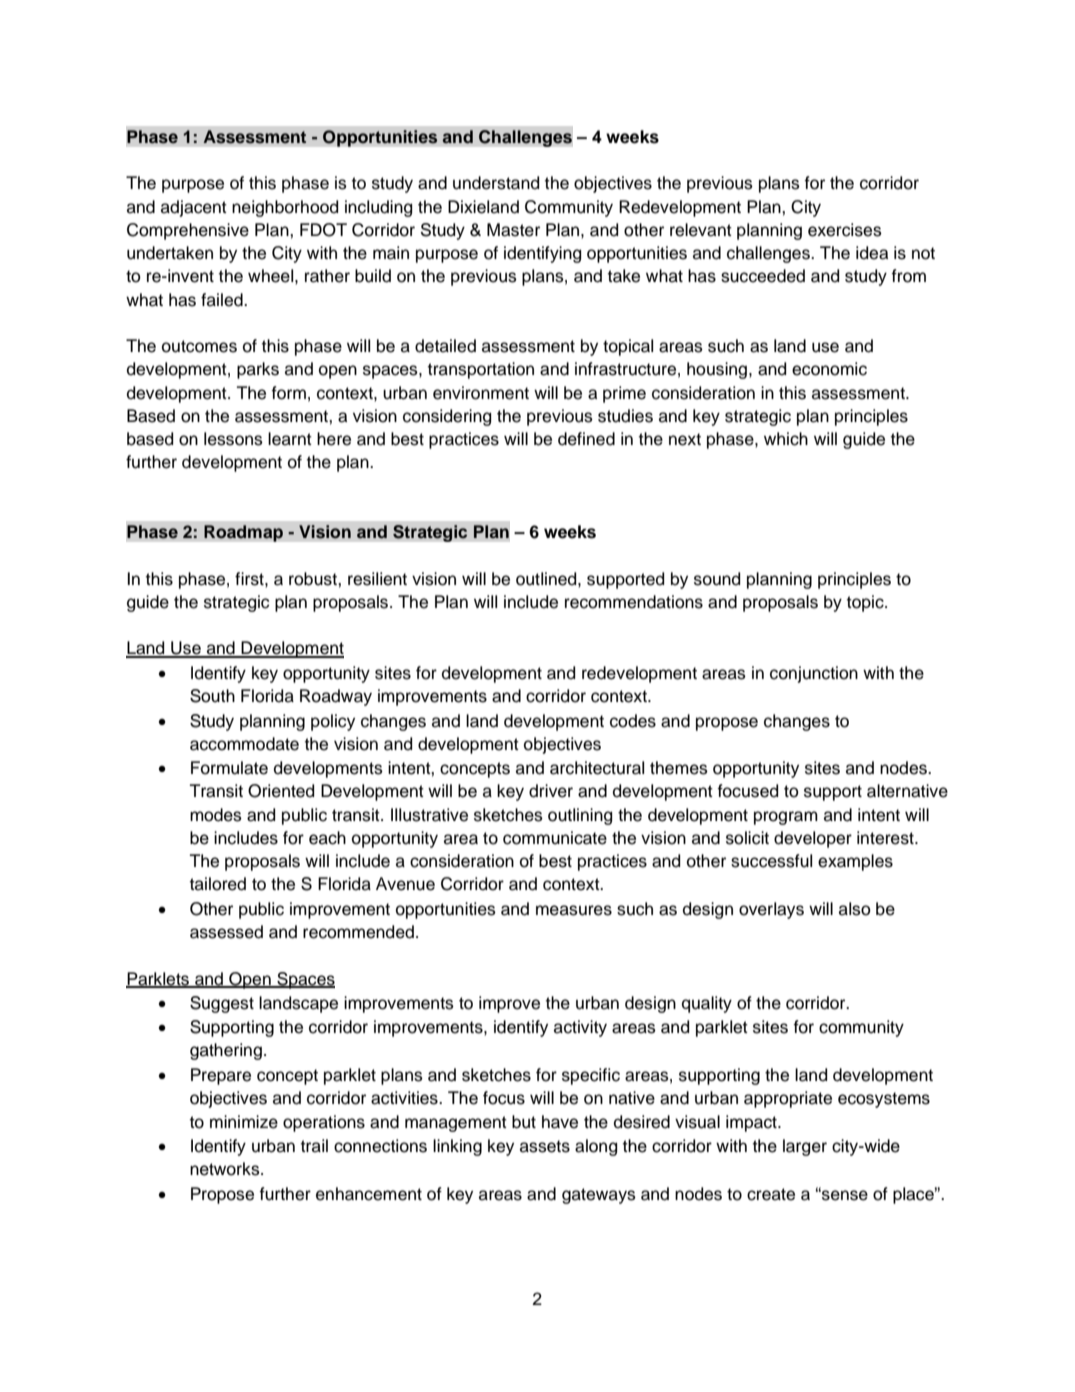  Describe the element at coordinates (285, 208) in the screenshot. I see `neighborhood` at that location.
